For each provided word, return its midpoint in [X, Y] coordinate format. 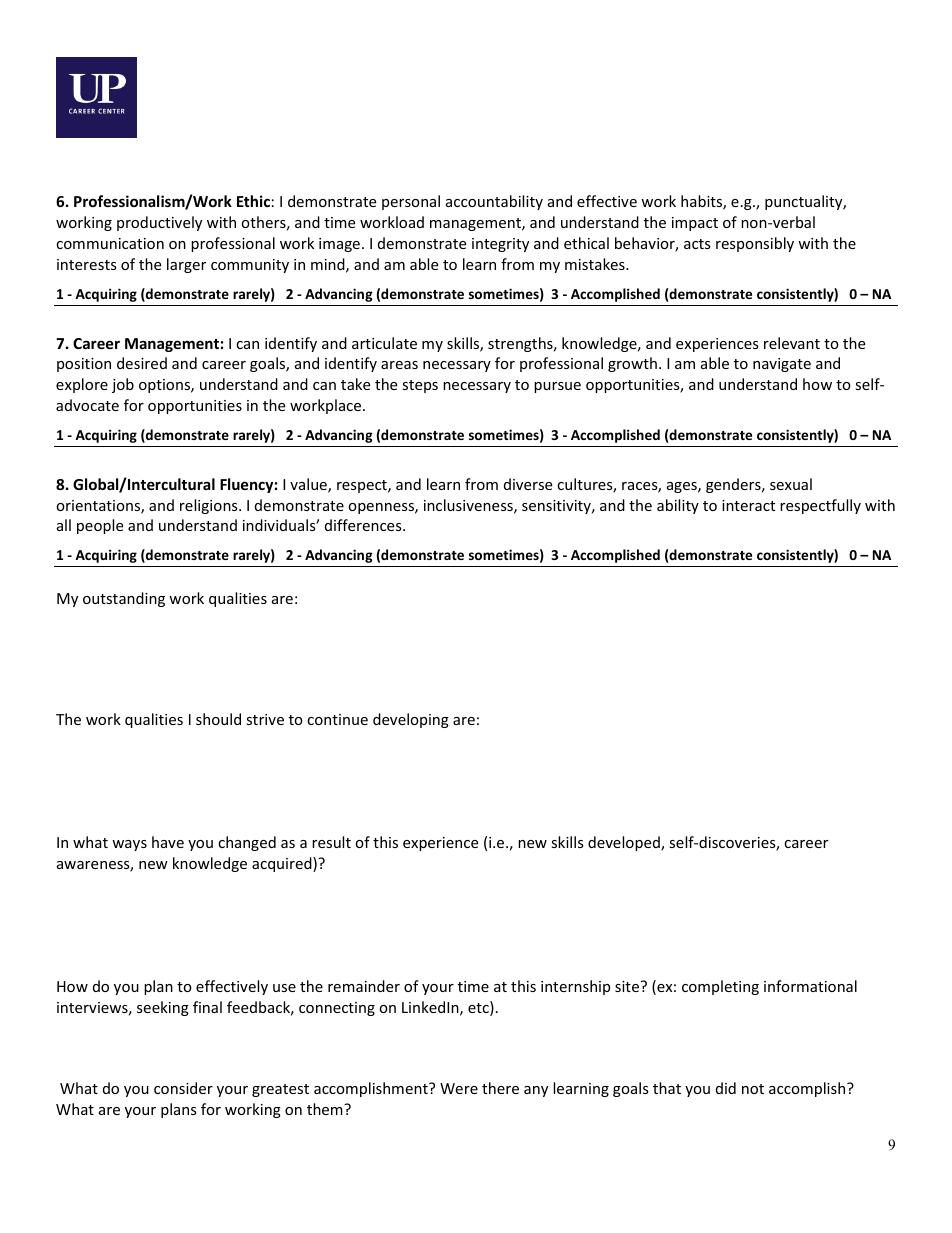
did [726, 1088]
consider [183, 1088]
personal [411, 202]
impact [695, 224]
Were [459, 1088]
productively [159, 223]
